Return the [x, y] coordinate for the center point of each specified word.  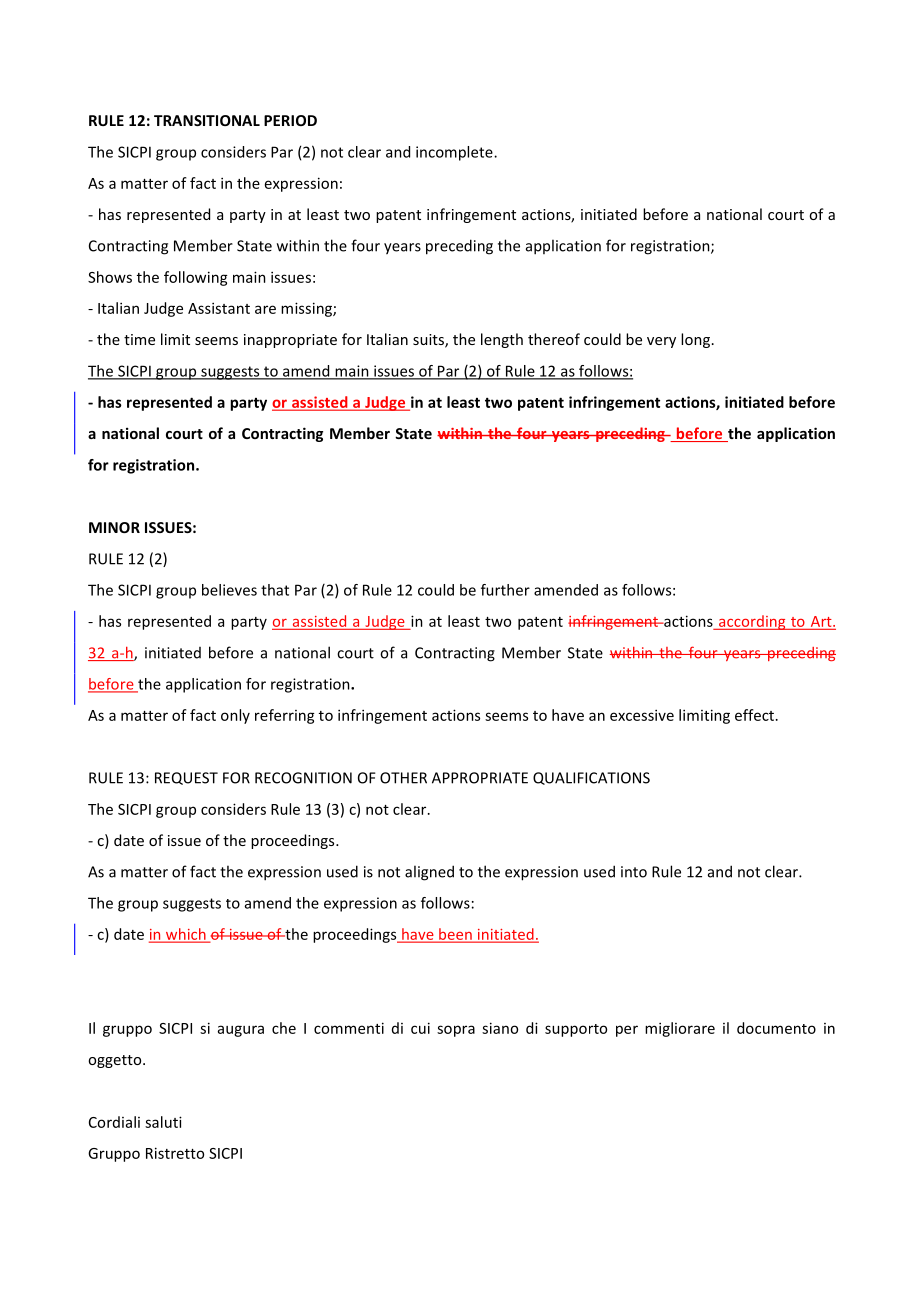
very [661, 342]
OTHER [403, 778]
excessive [642, 715]
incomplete [455, 153]
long [697, 340]
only [235, 716]
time [139, 339]
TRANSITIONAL [207, 120]
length [502, 340]
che [284, 1028]
